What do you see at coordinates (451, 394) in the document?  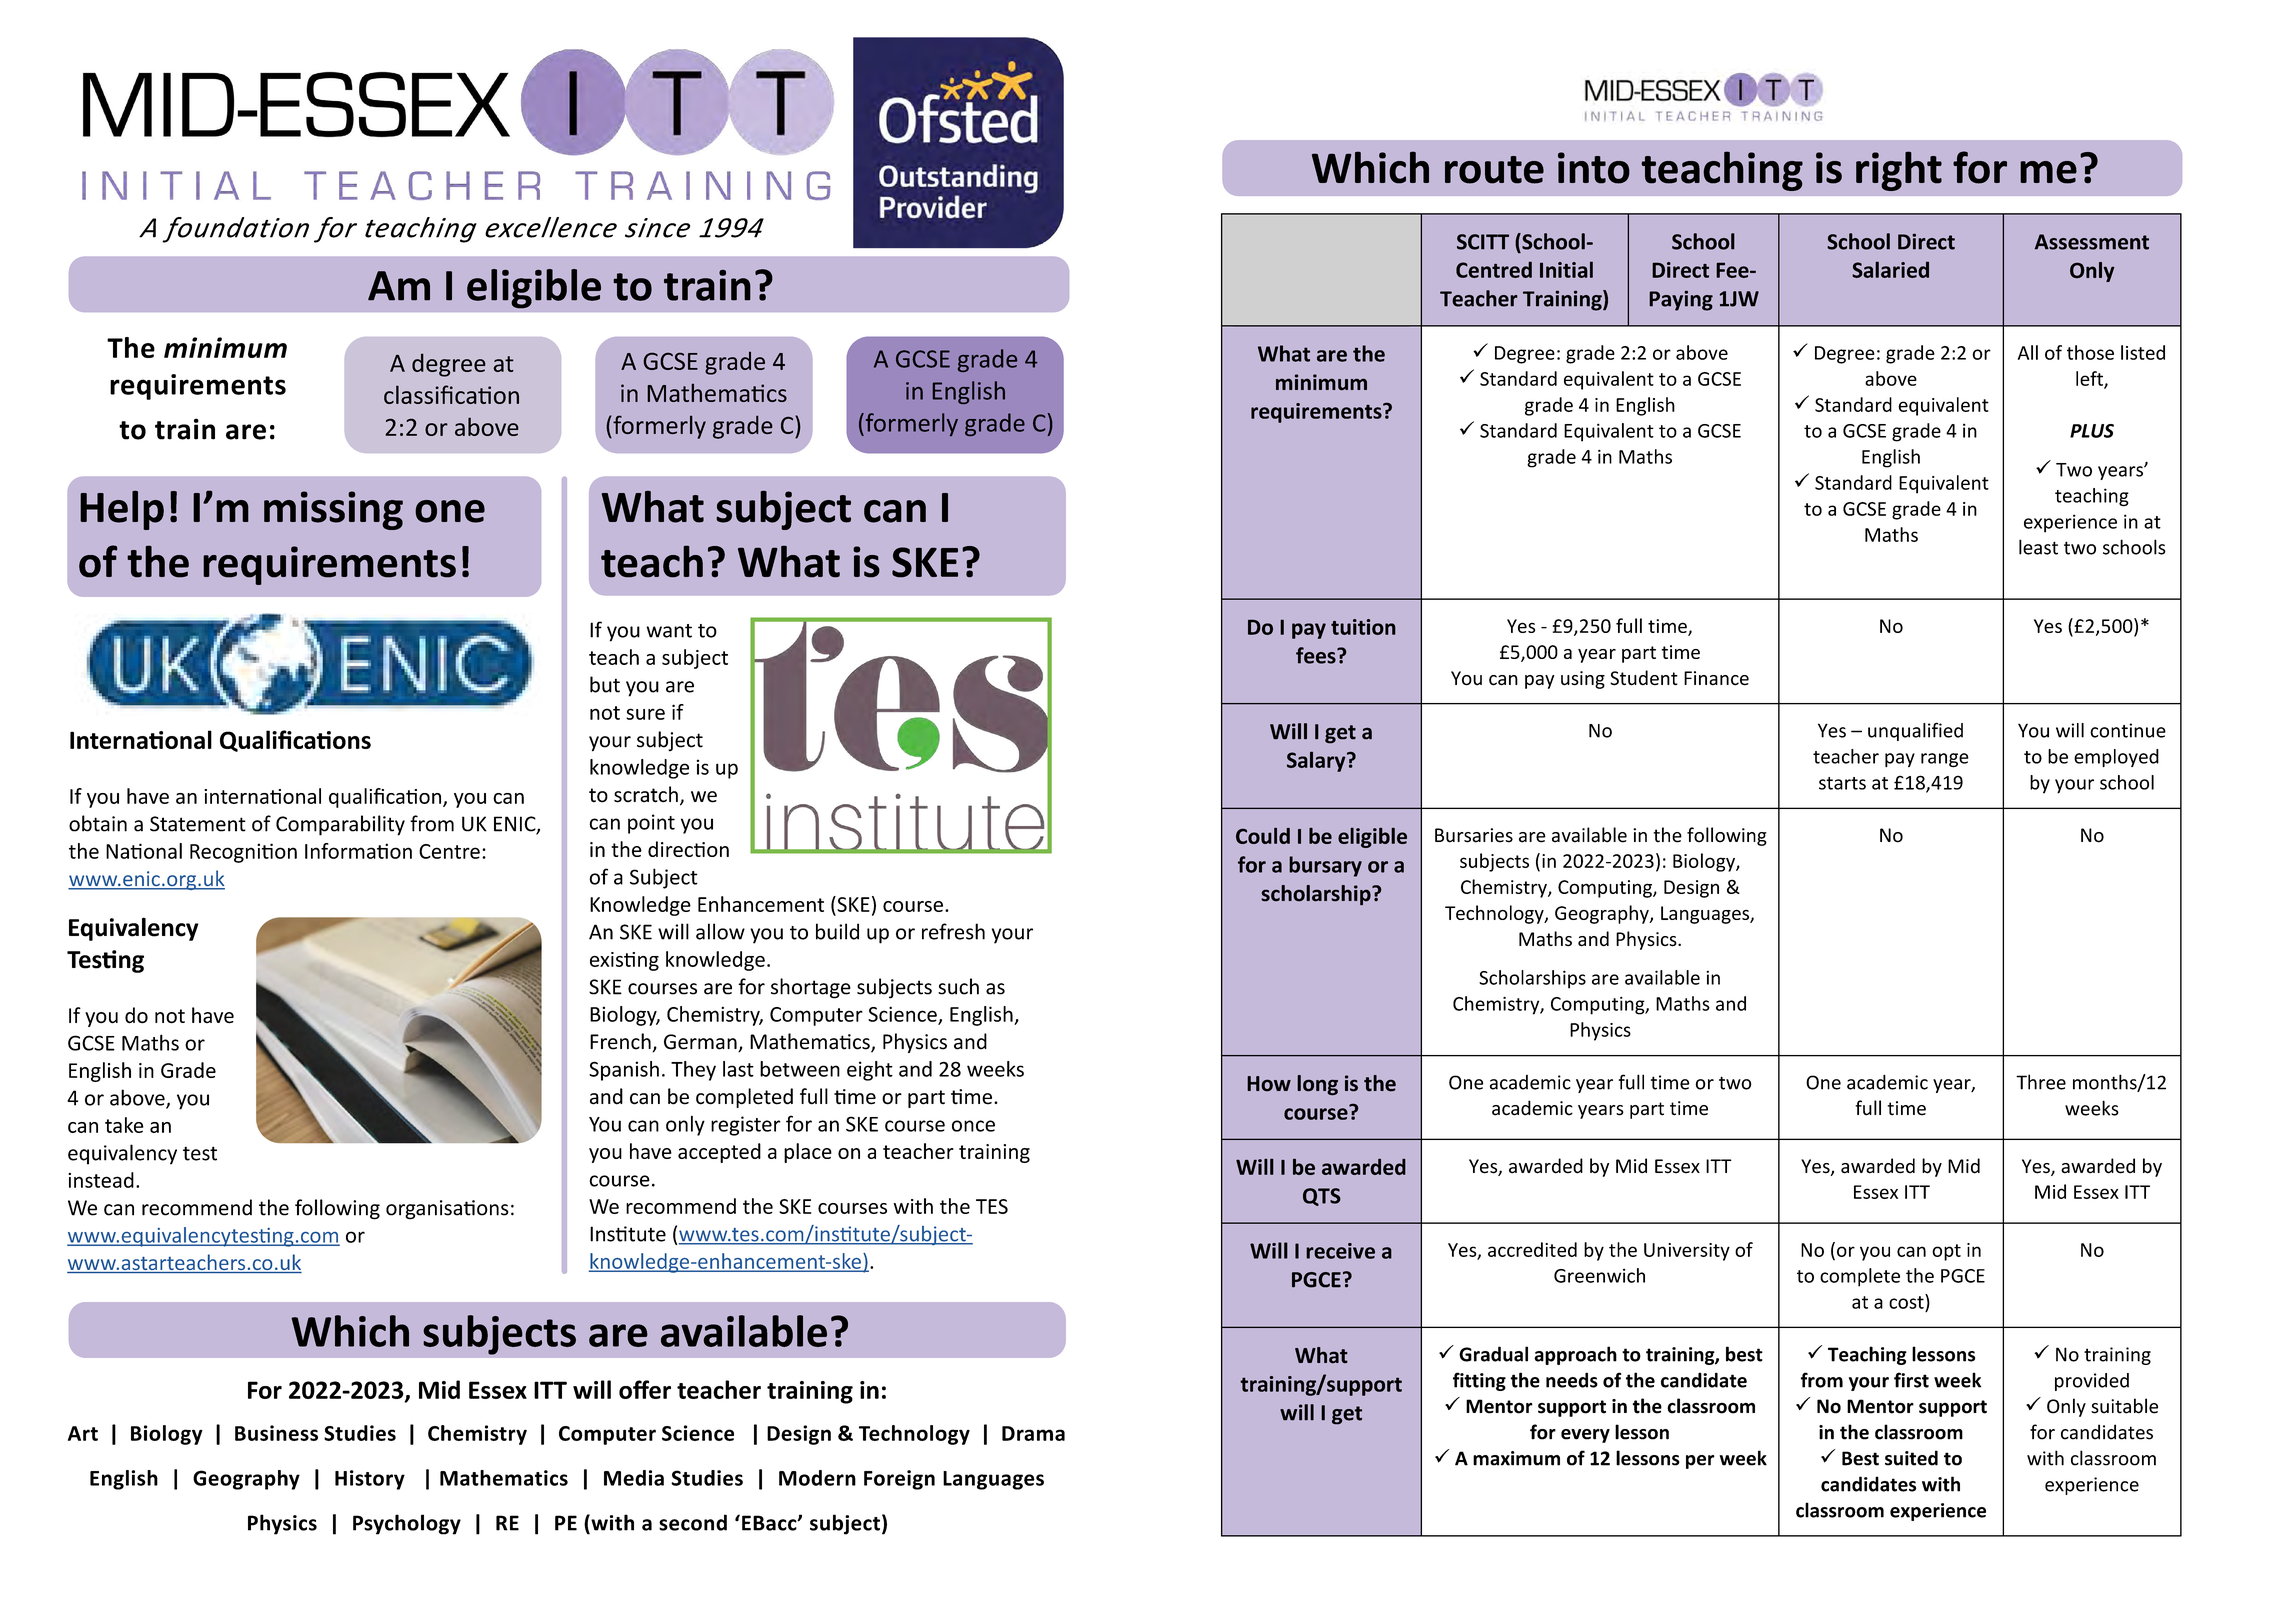 I see `classification` at bounding box center [451, 394].
